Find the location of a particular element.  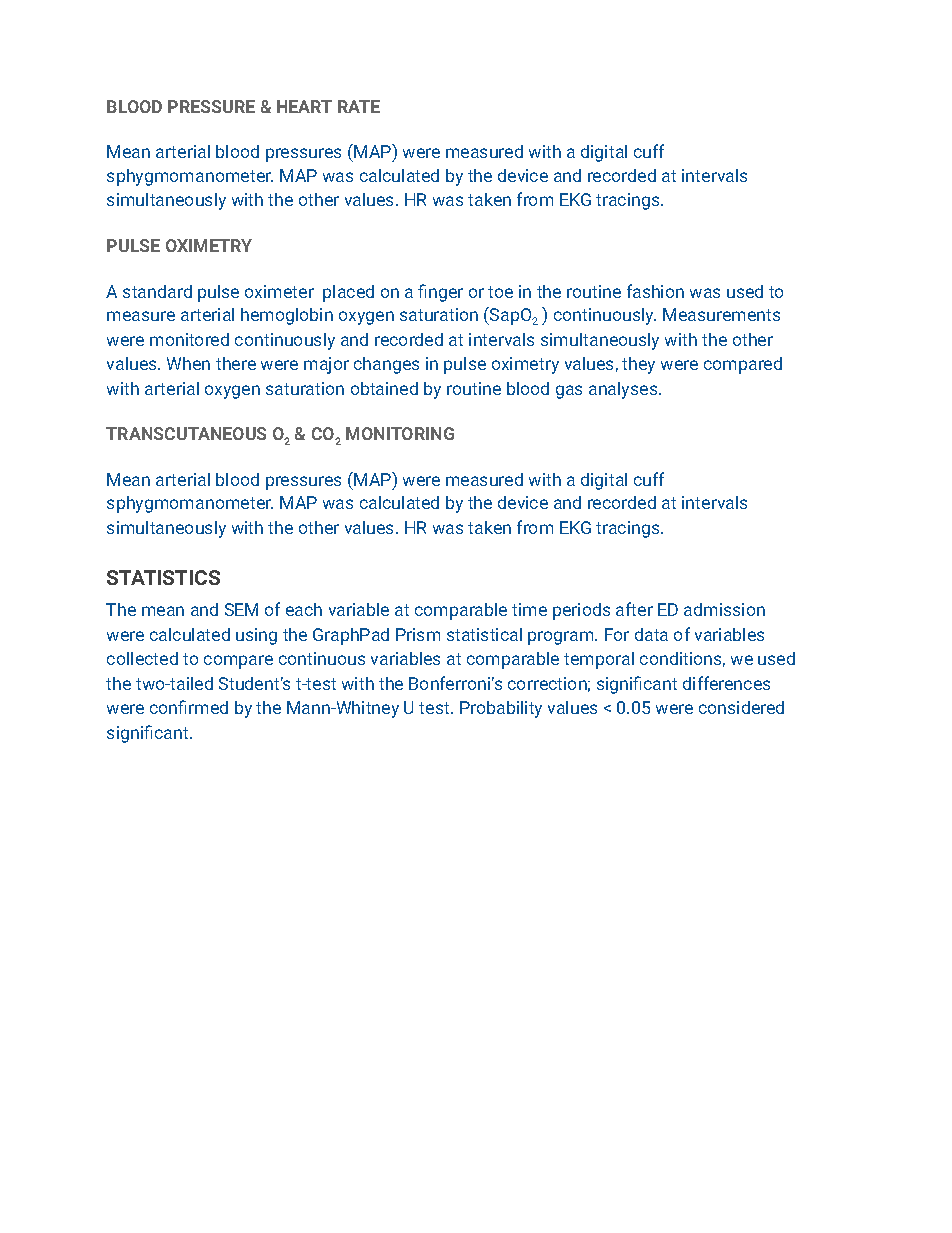

fashion is located at coordinates (655, 291).
